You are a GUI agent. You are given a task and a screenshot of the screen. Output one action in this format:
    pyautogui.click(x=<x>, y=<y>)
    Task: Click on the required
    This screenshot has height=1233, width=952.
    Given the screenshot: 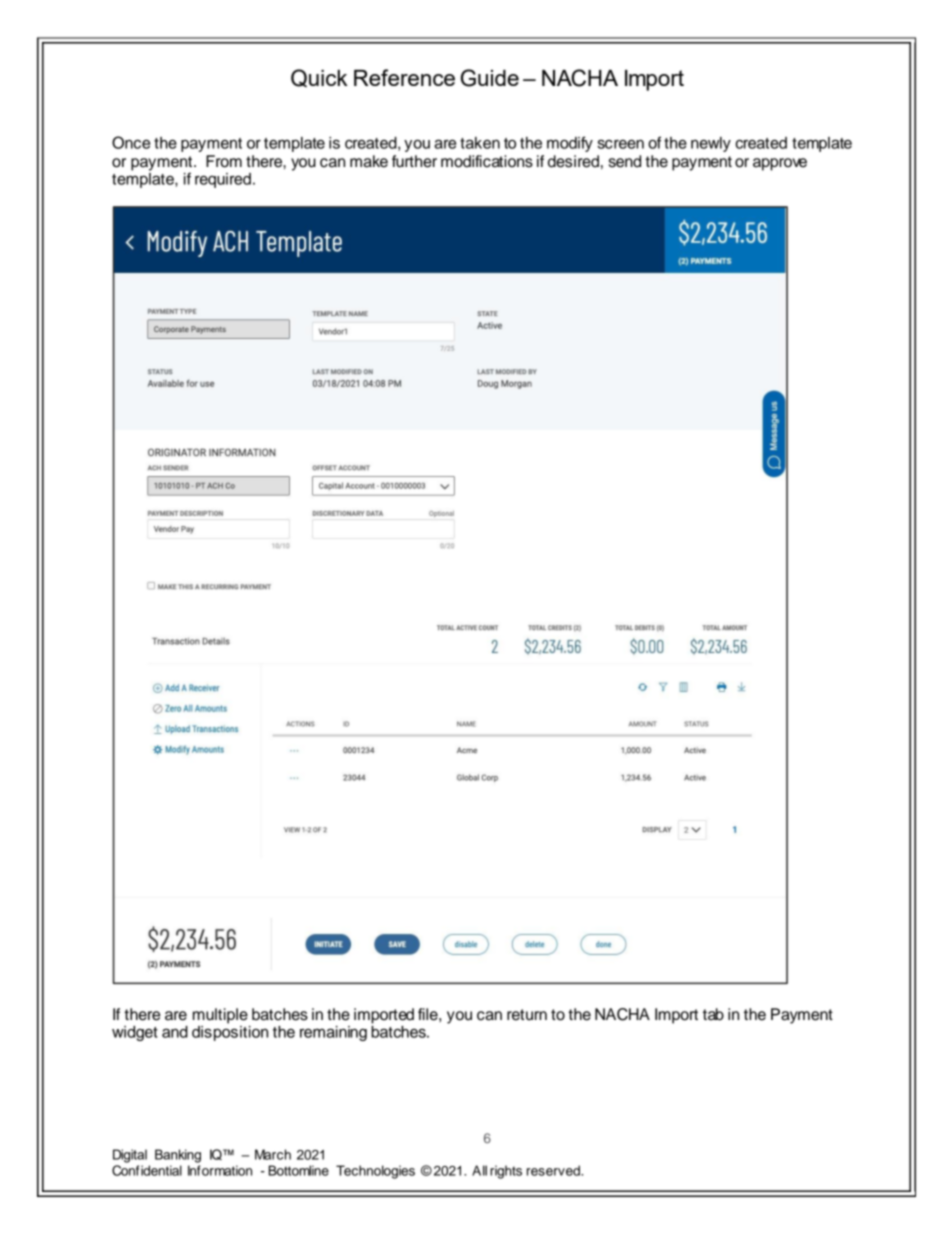 What is the action you would take?
    pyautogui.click(x=223, y=180)
